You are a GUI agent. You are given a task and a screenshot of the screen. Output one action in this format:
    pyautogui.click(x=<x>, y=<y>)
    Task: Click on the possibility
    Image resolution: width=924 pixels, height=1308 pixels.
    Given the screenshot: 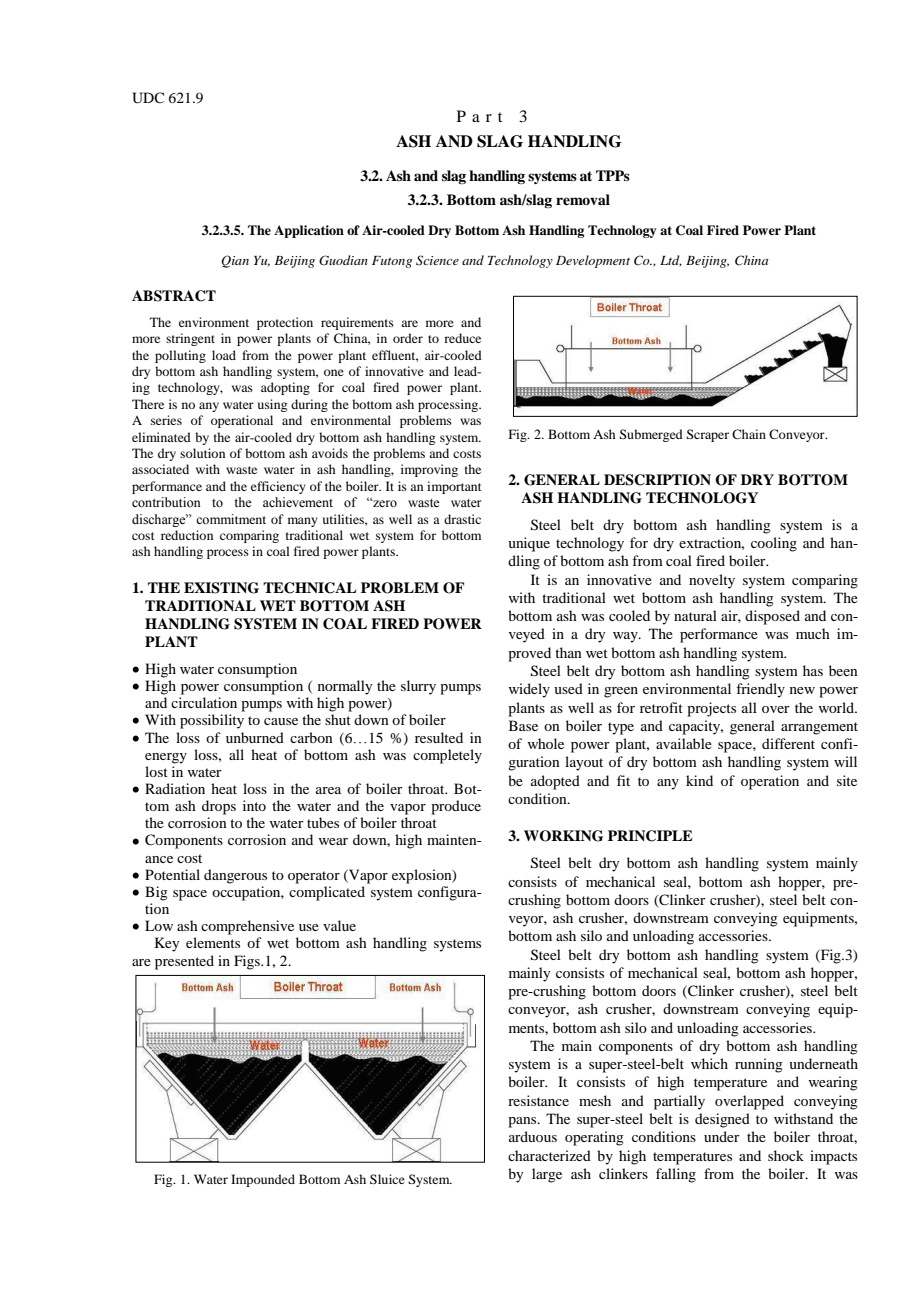 What is the action you would take?
    pyautogui.click(x=212, y=721)
